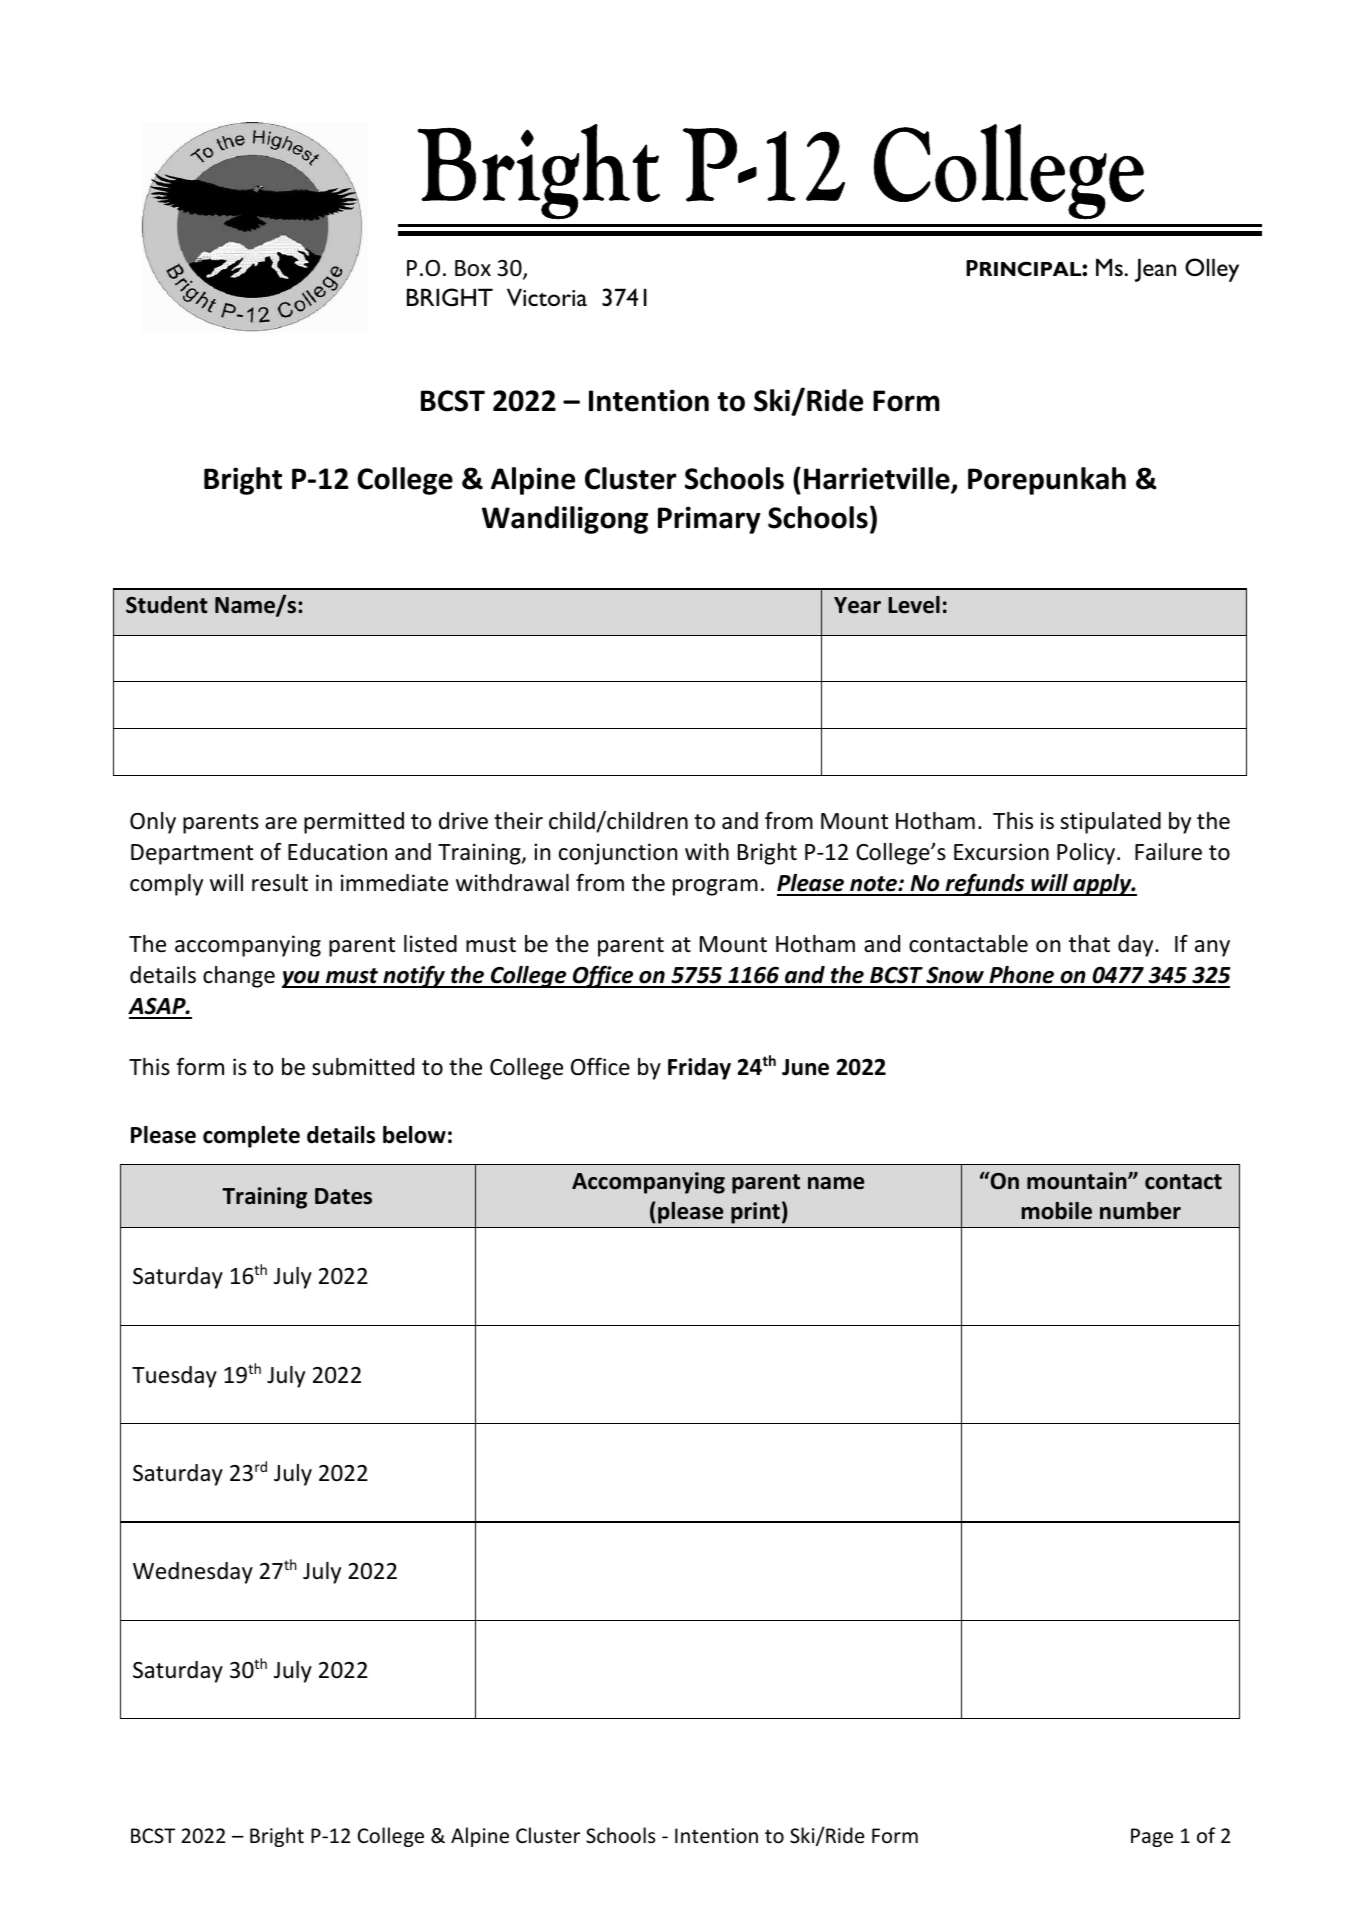 The width and height of the page is (1360, 1924). Describe the element at coordinates (1155, 270) in the page. I see `Jean` at that location.
